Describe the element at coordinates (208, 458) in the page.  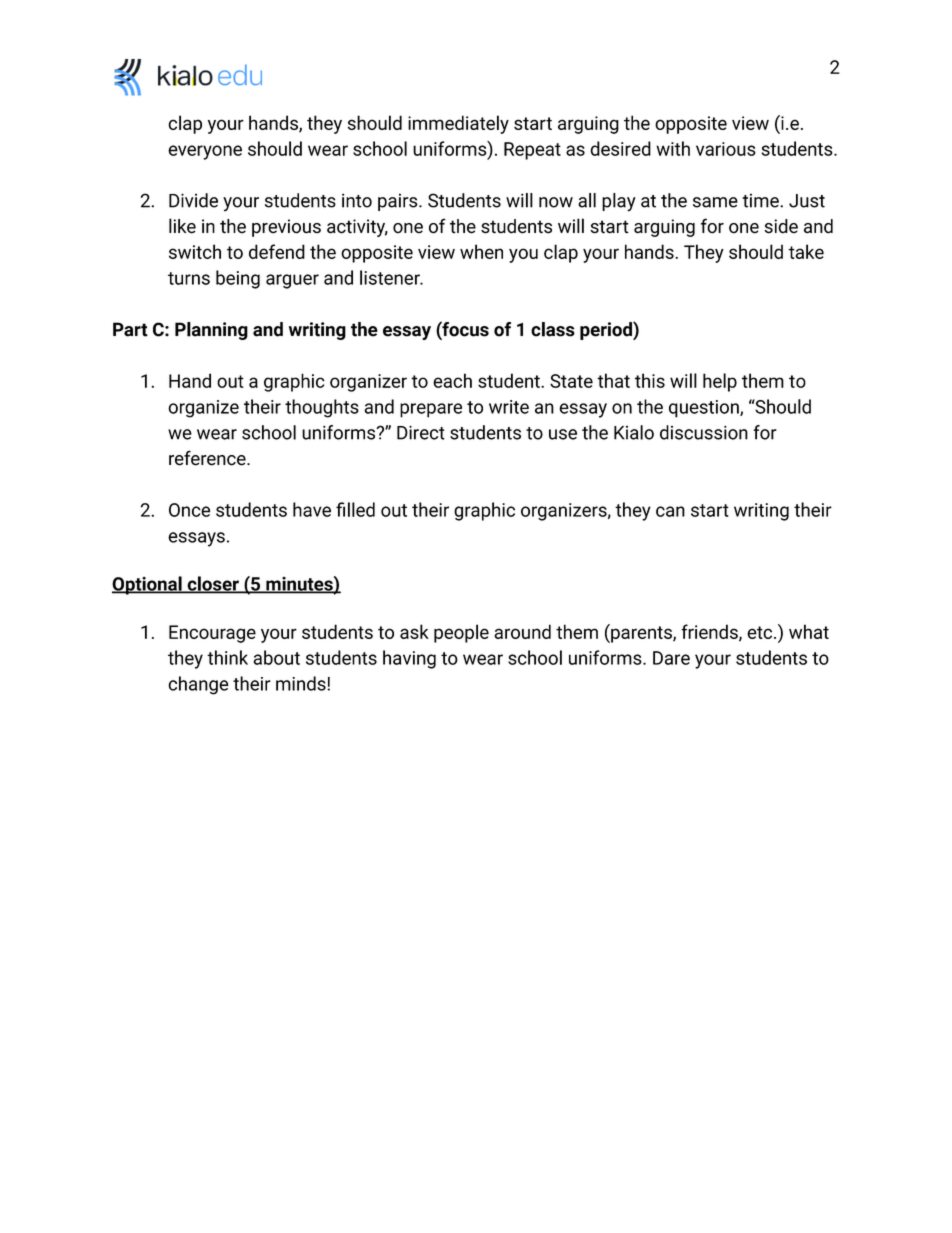
I see `reference` at that location.
